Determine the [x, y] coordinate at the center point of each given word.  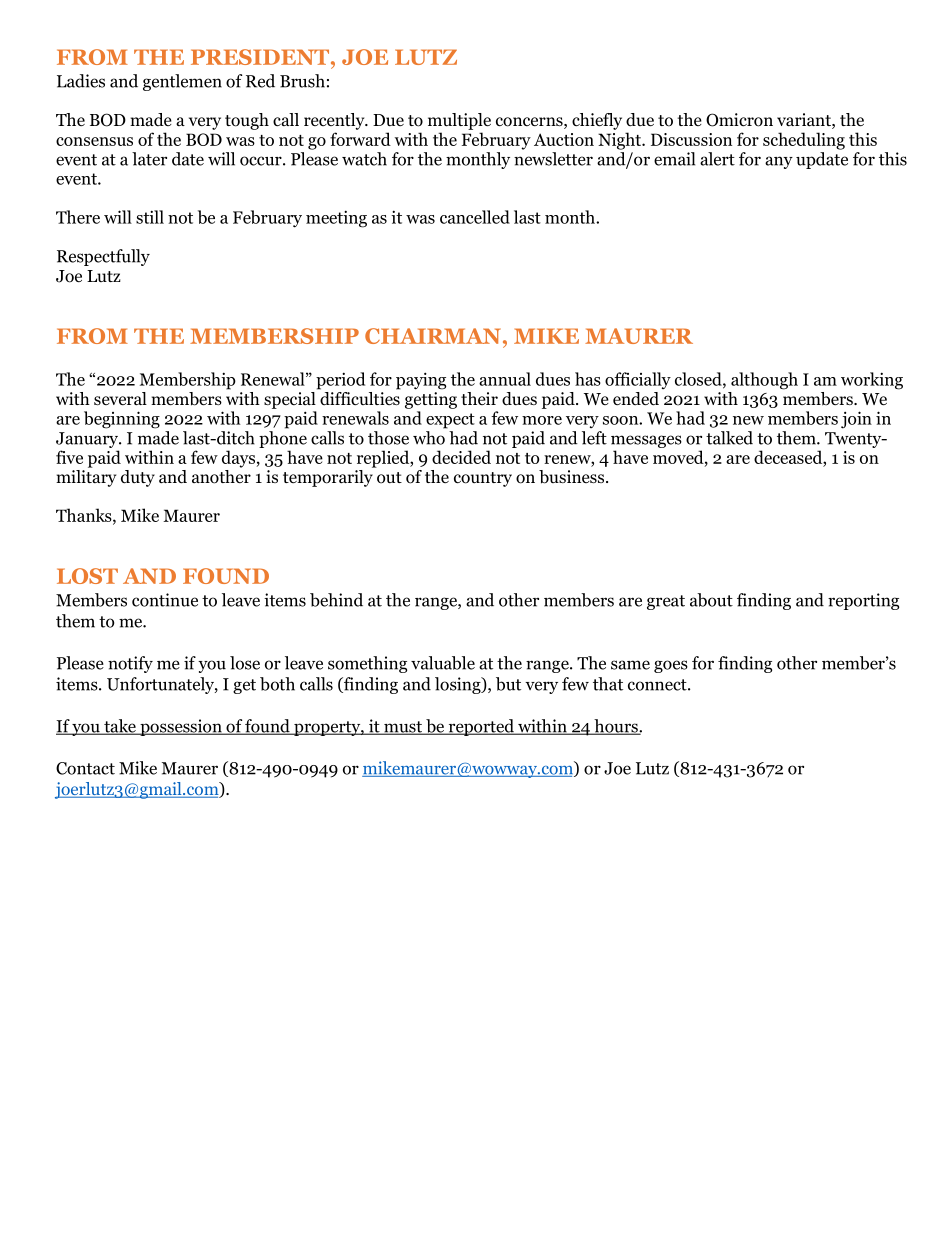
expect [450, 421]
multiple [459, 121]
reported [481, 727]
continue [165, 600]
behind [336, 600]
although [764, 381]
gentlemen [182, 82]
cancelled [475, 217]
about [711, 600]
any [779, 162]
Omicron [739, 120]
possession [181, 727]
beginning [122, 420]
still [150, 217]
